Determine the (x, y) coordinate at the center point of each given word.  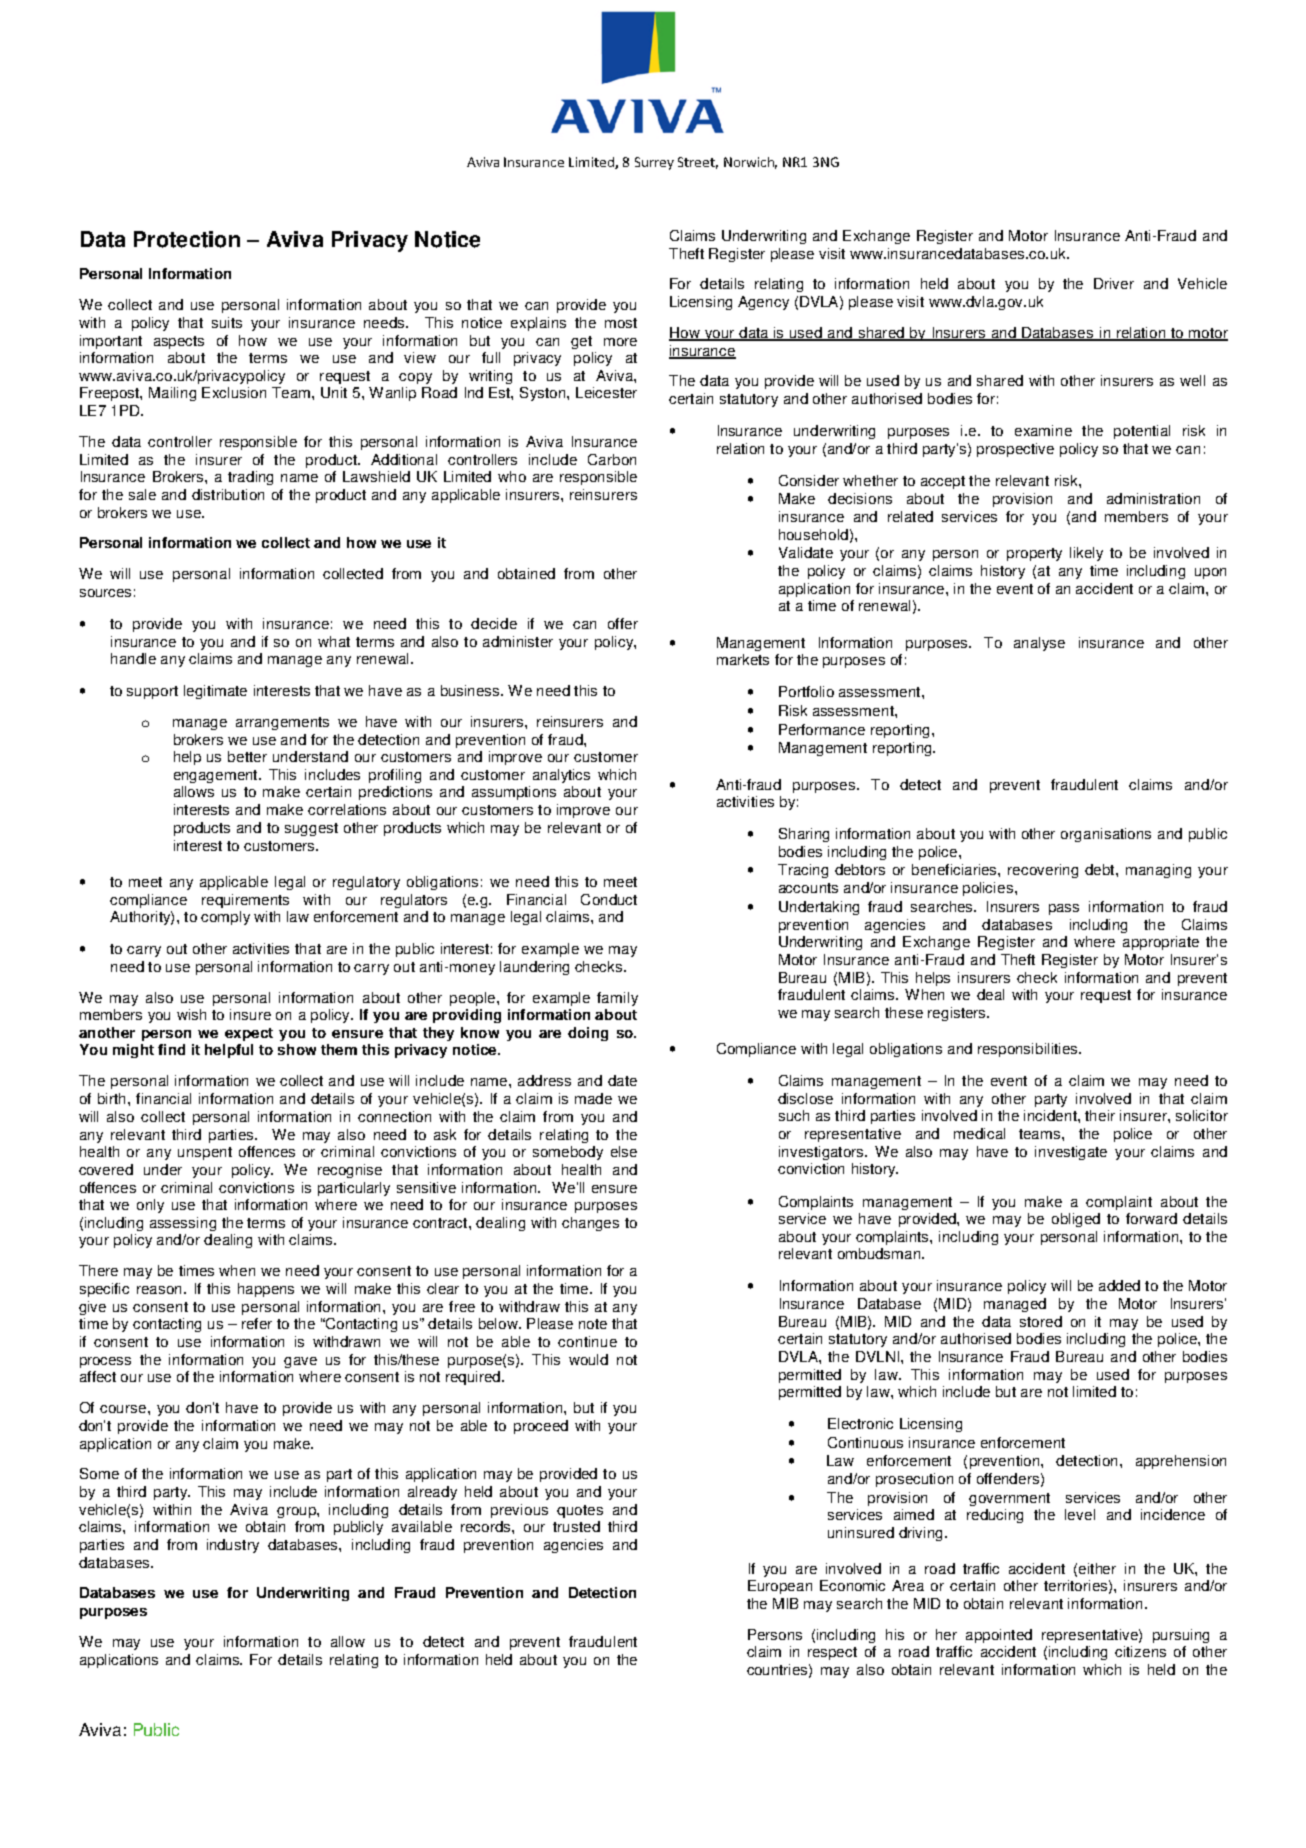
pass (1064, 909)
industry (233, 1546)
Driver (1114, 283)
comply (225, 918)
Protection (187, 239)
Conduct (609, 899)
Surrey (654, 163)
